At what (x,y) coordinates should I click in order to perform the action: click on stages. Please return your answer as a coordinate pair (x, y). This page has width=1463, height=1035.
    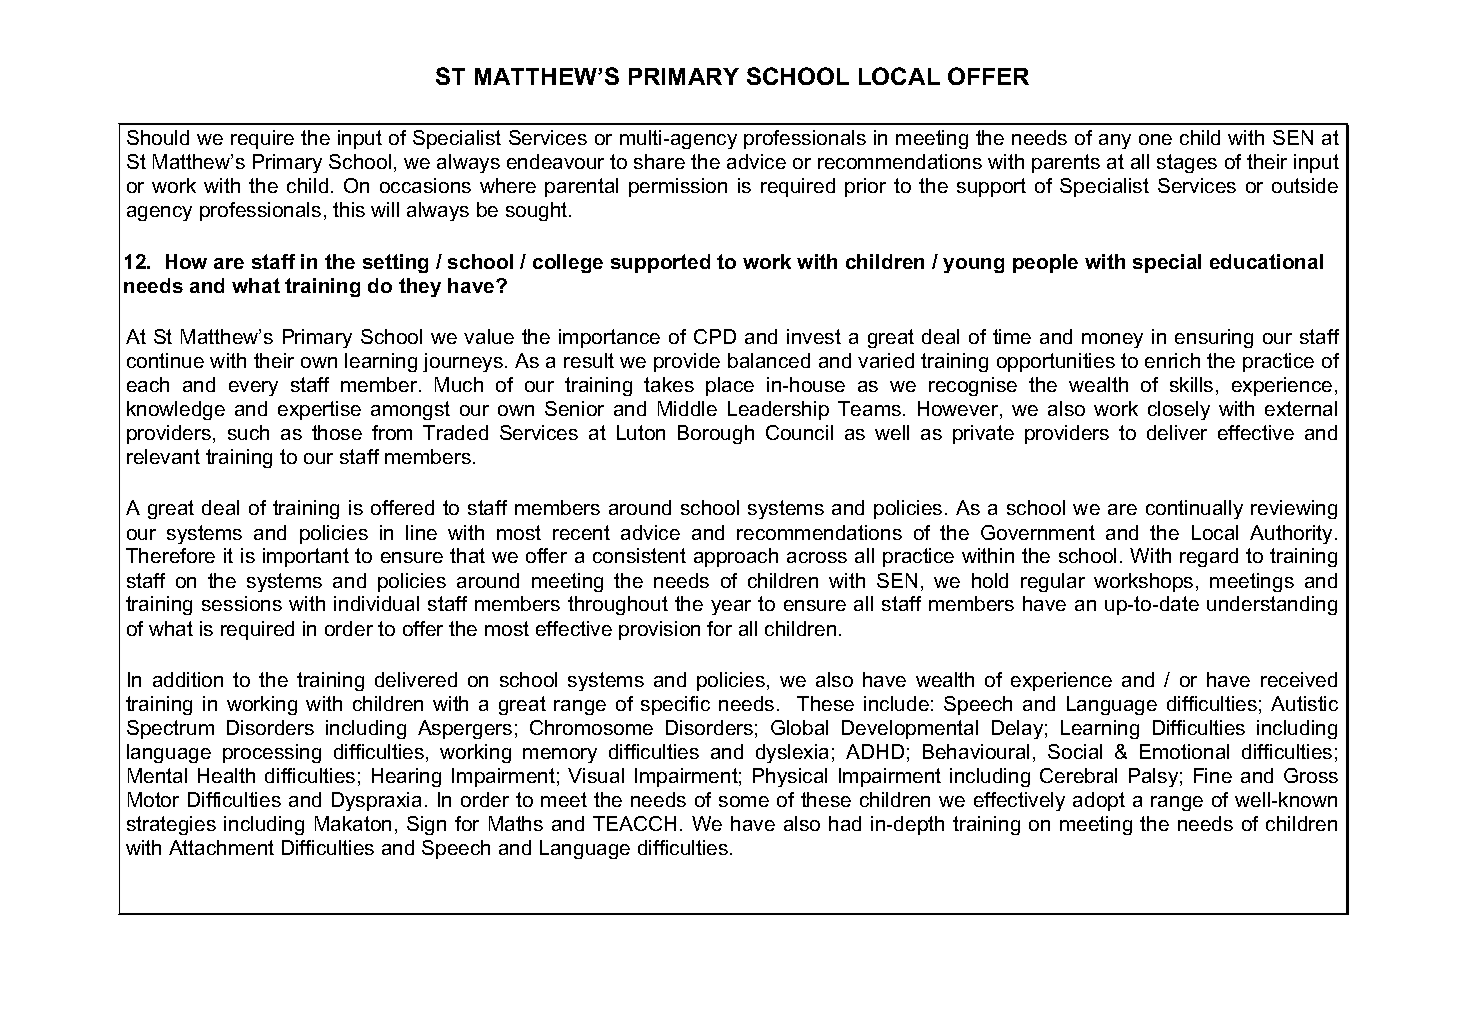
    Looking at the image, I should click on (1187, 163).
